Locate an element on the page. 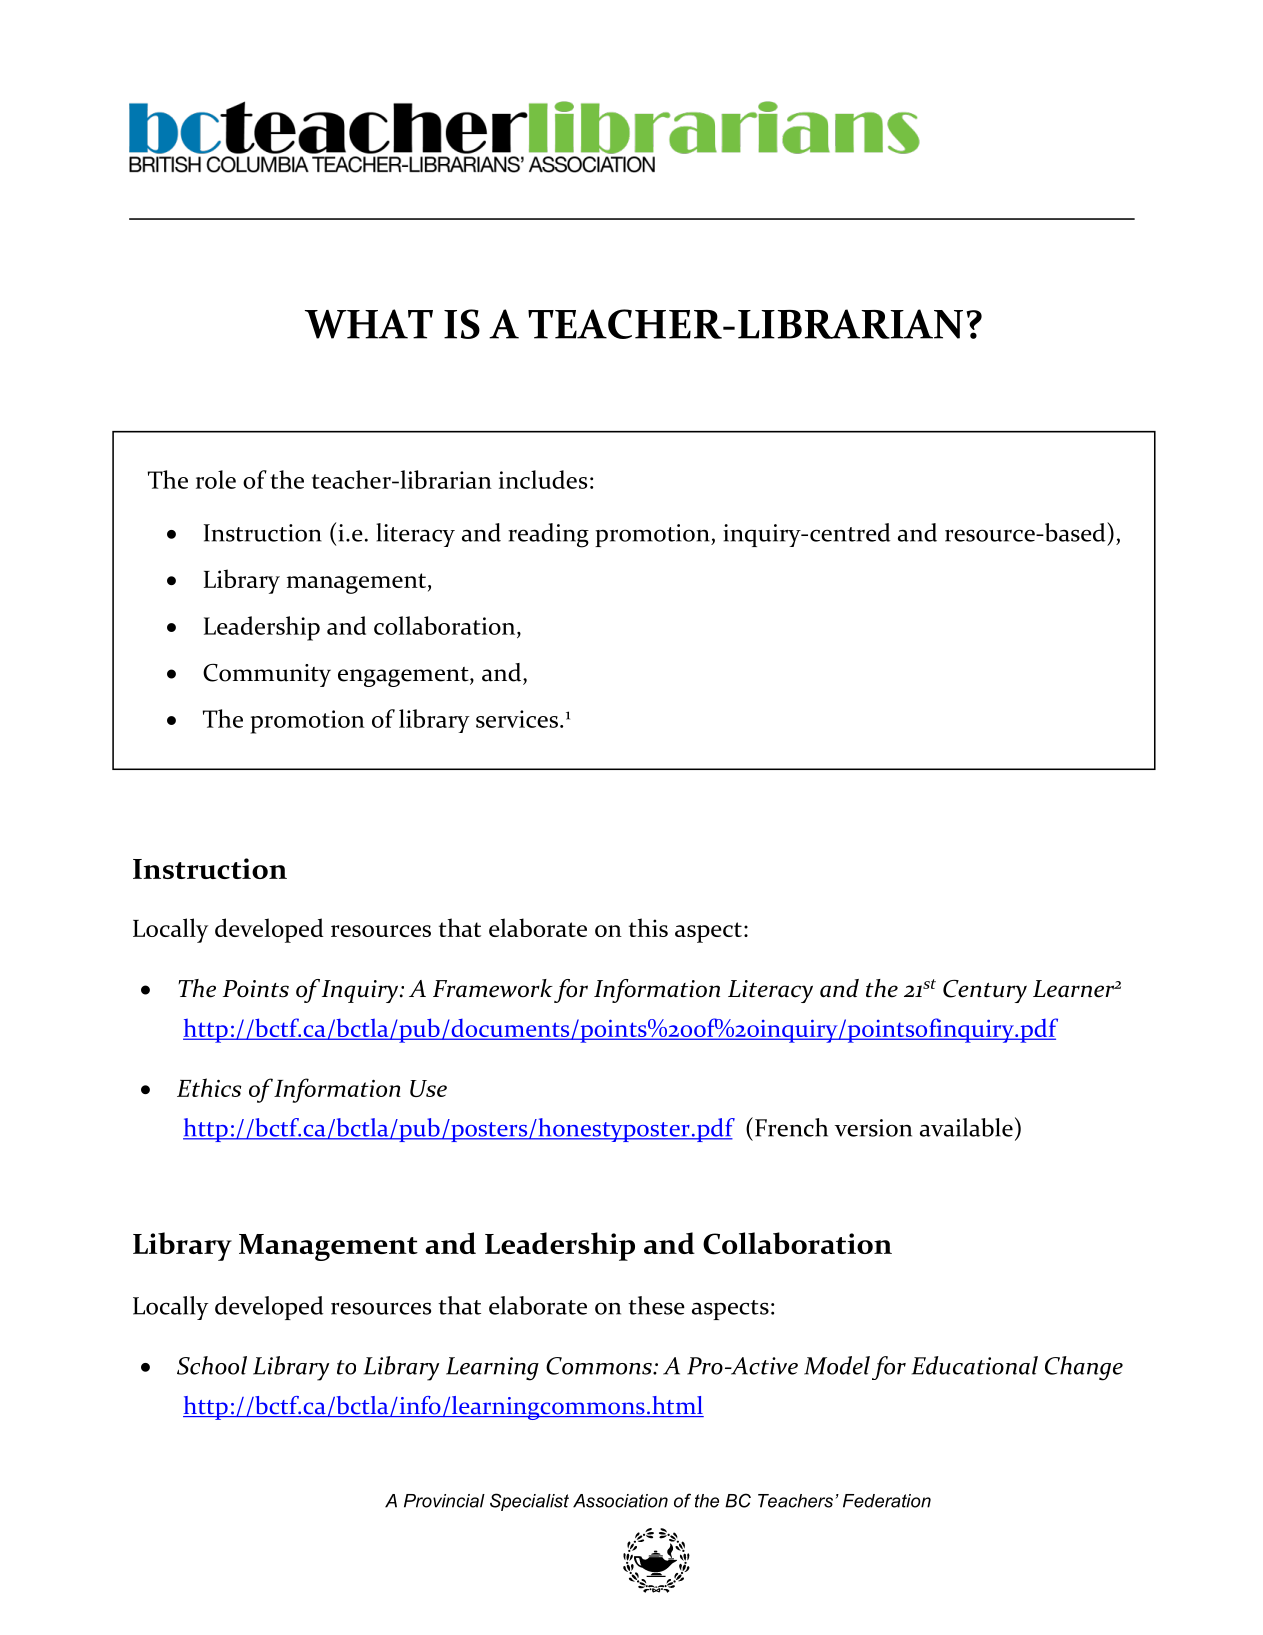 The width and height of the page is (1263, 1635). Association is located at coordinates (620, 1501).
